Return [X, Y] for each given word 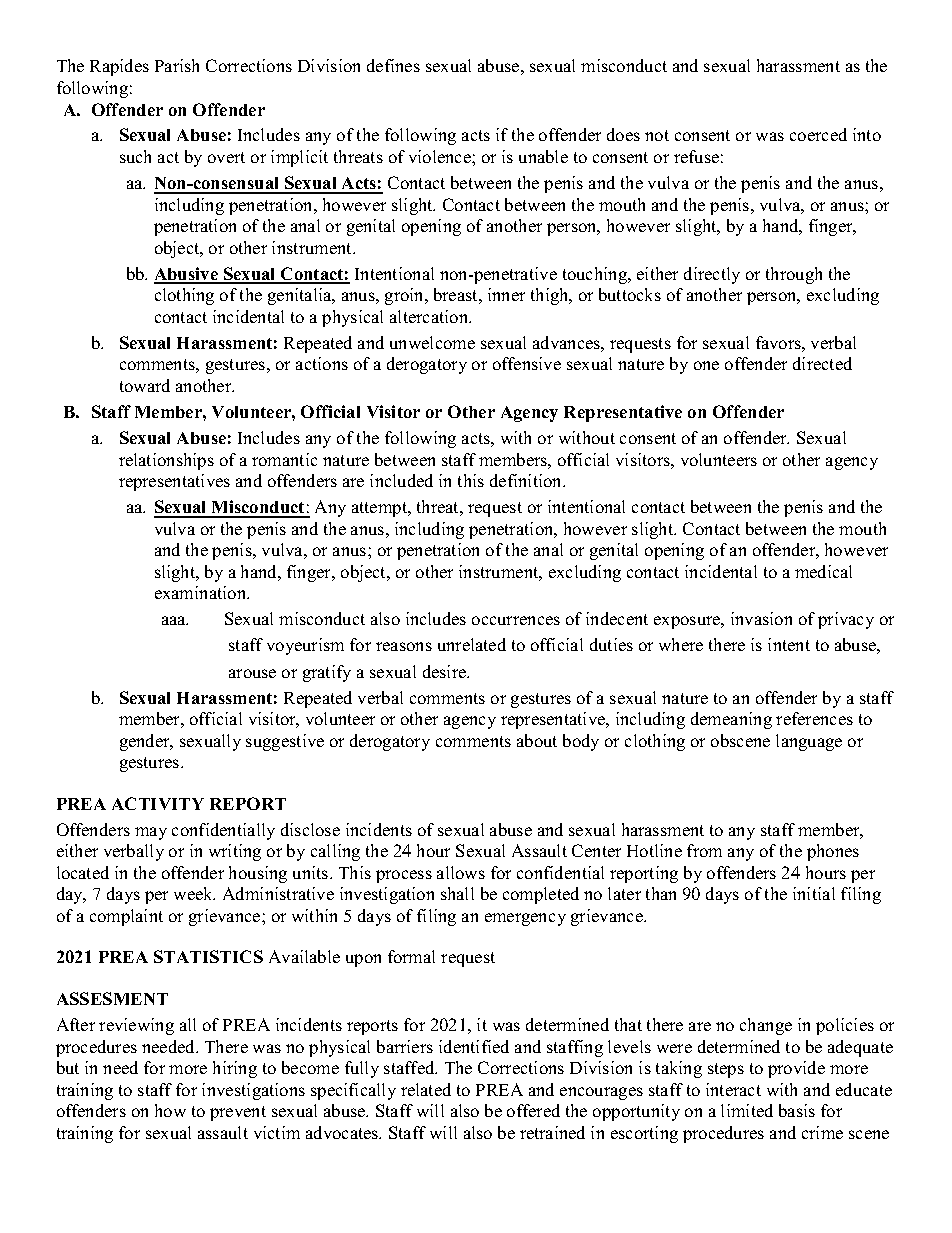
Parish [177, 65]
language [809, 742]
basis [797, 1110]
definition [527, 480]
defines [393, 65]
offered [533, 1110]
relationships [166, 461]
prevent [238, 1113]
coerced [818, 134]
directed [822, 363]
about [537, 740]
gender [146, 742]
